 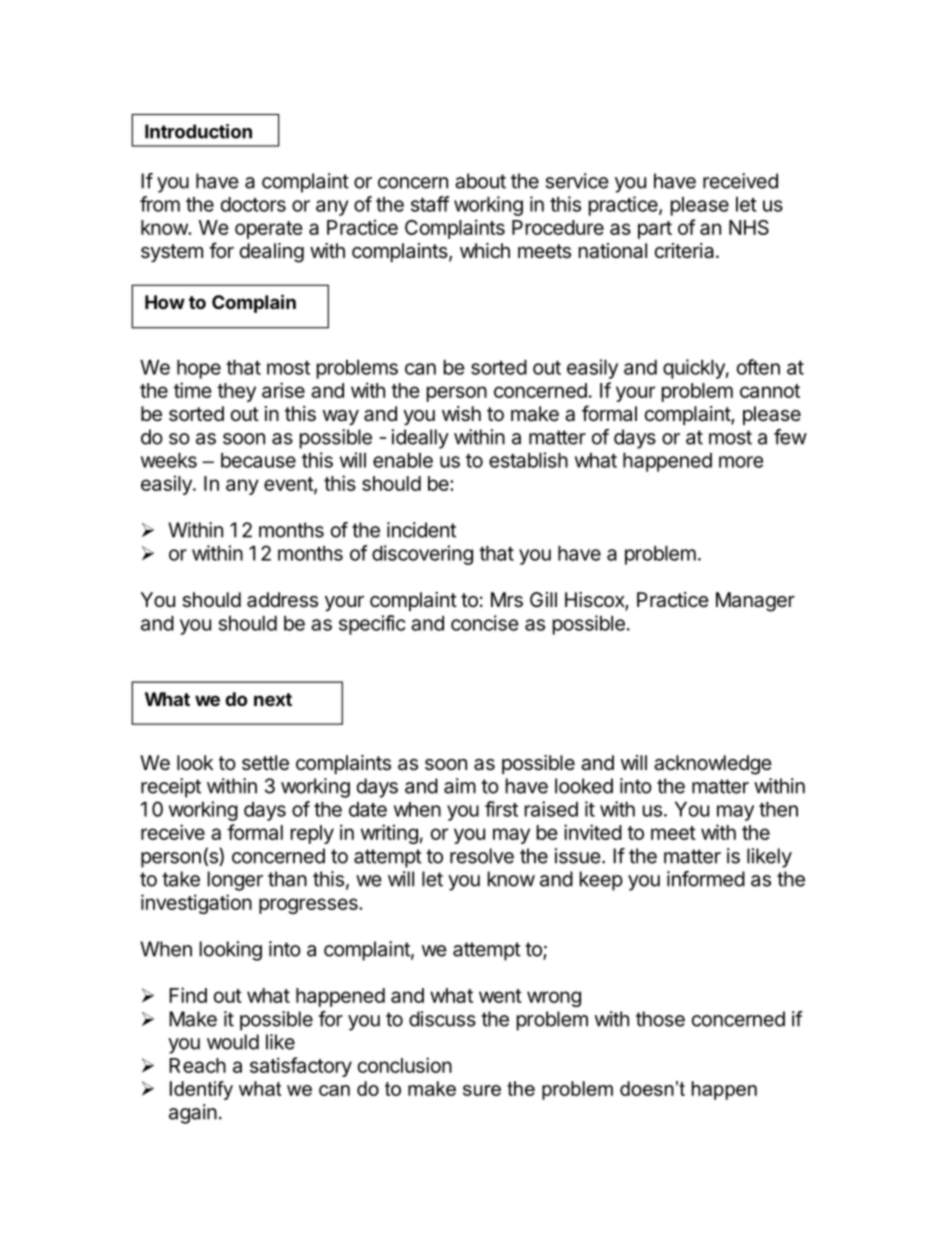 I want to click on Identify, so click(x=201, y=1090).
